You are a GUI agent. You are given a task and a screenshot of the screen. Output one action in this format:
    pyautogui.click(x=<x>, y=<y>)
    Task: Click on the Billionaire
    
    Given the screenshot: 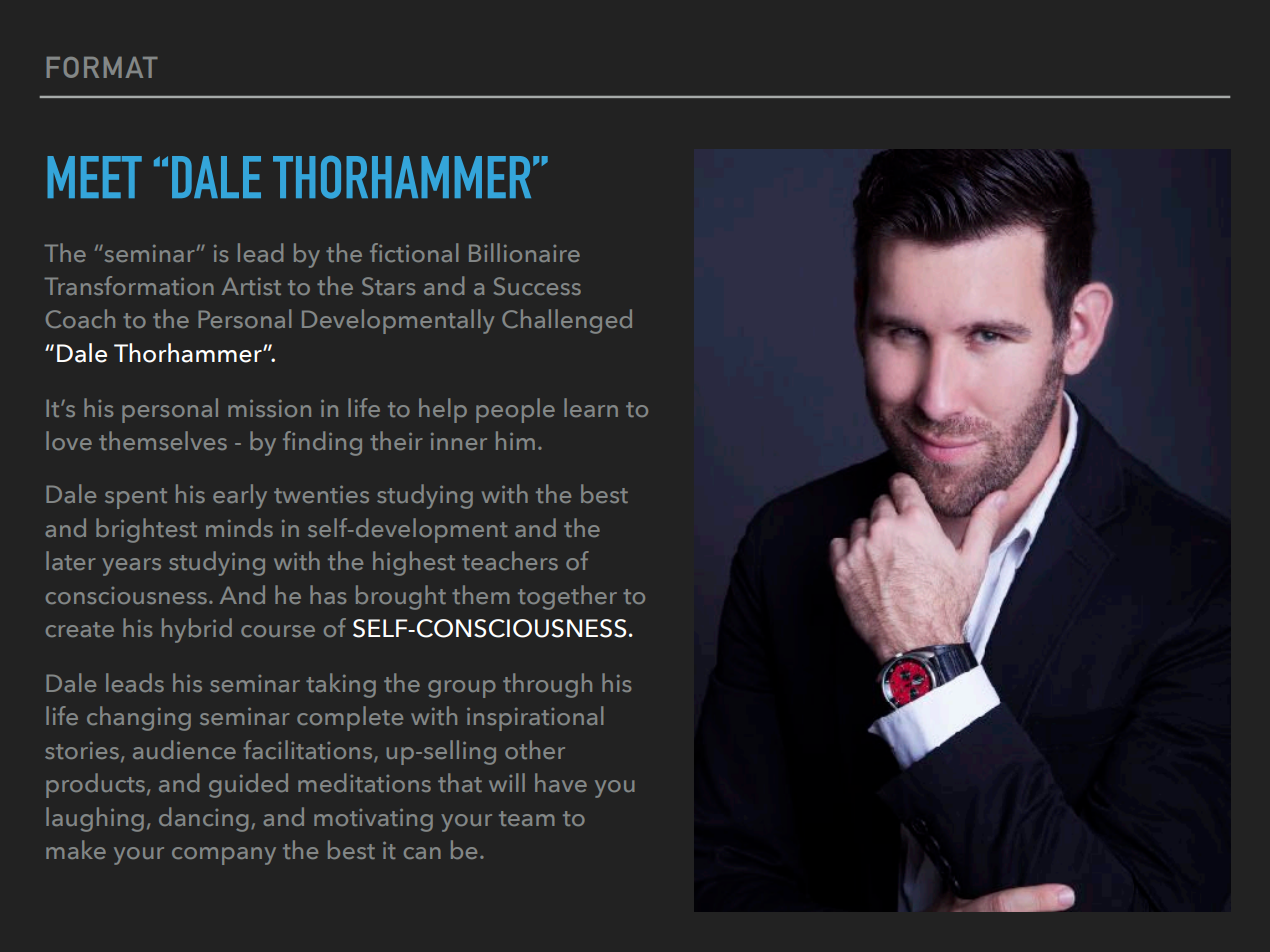 What is the action you would take?
    pyautogui.click(x=524, y=252)
